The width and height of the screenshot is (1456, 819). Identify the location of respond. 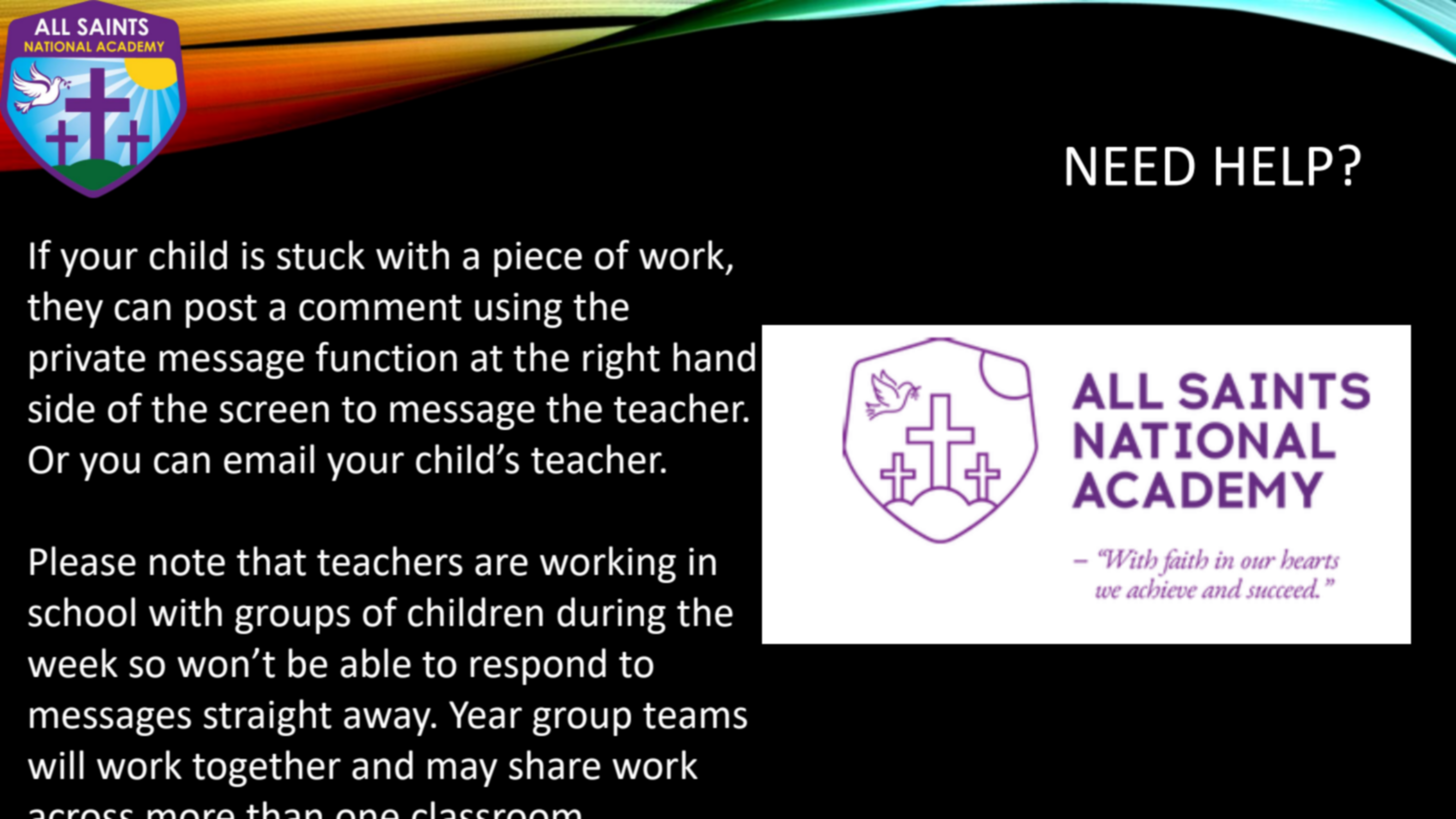
(538, 666).
